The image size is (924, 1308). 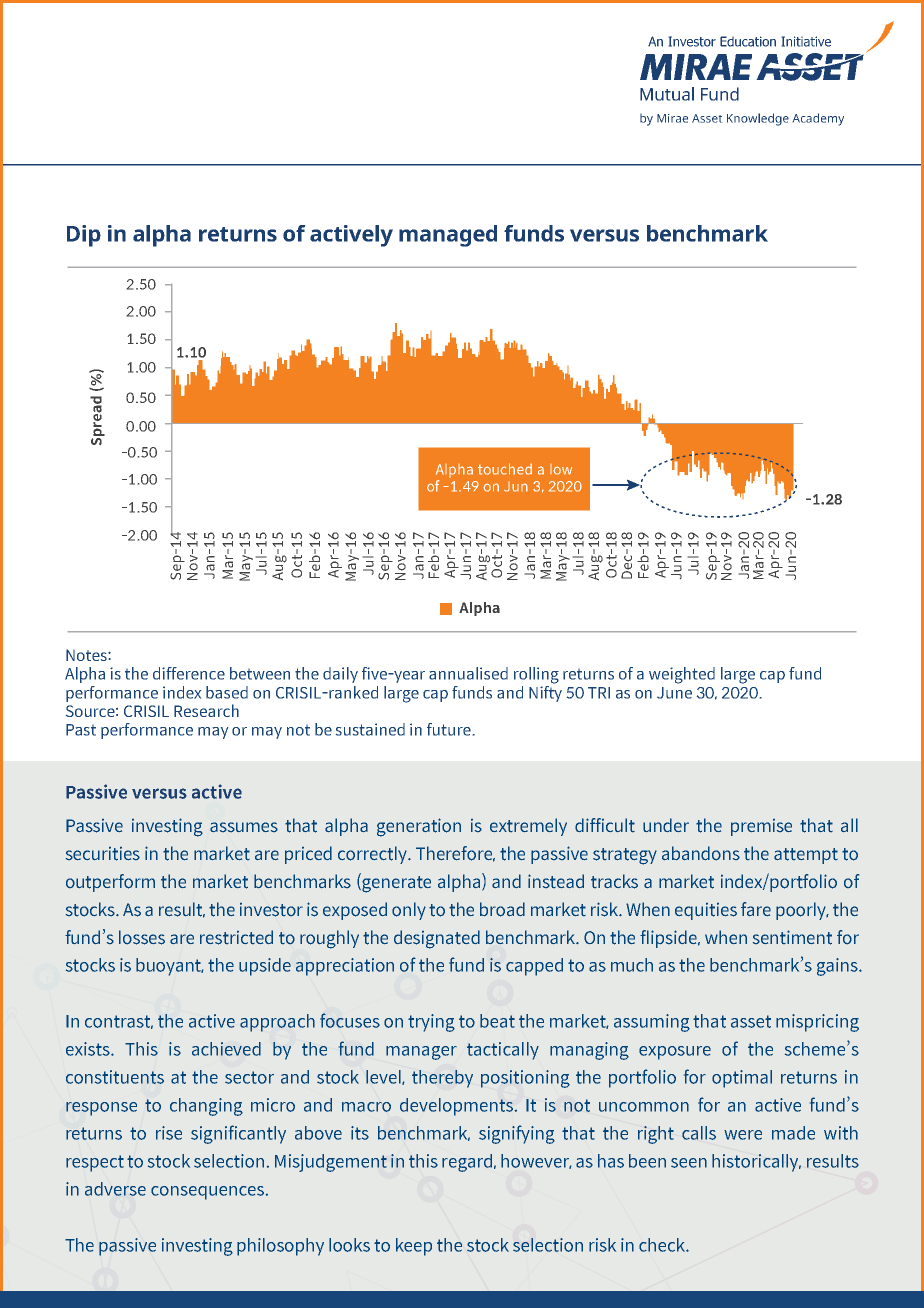 What do you see at coordinates (449, 729) in the screenshot?
I see `future` at bounding box center [449, 729].
